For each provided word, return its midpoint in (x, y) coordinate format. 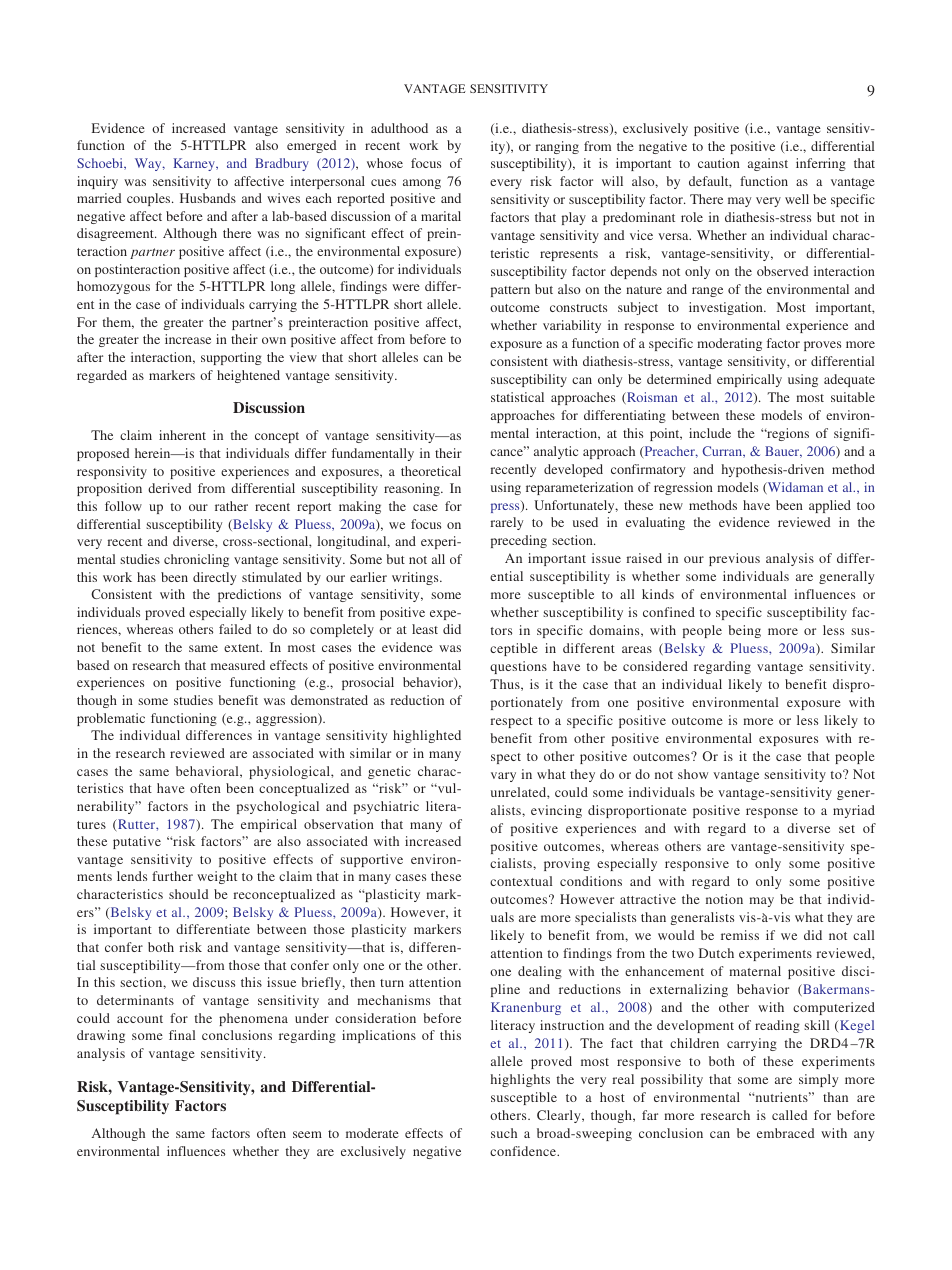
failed (235, 629)
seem (307, 1134)
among (422, 184)
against (768, 164)
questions (518, 667)
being (744, 631)
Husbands (208, 198)
